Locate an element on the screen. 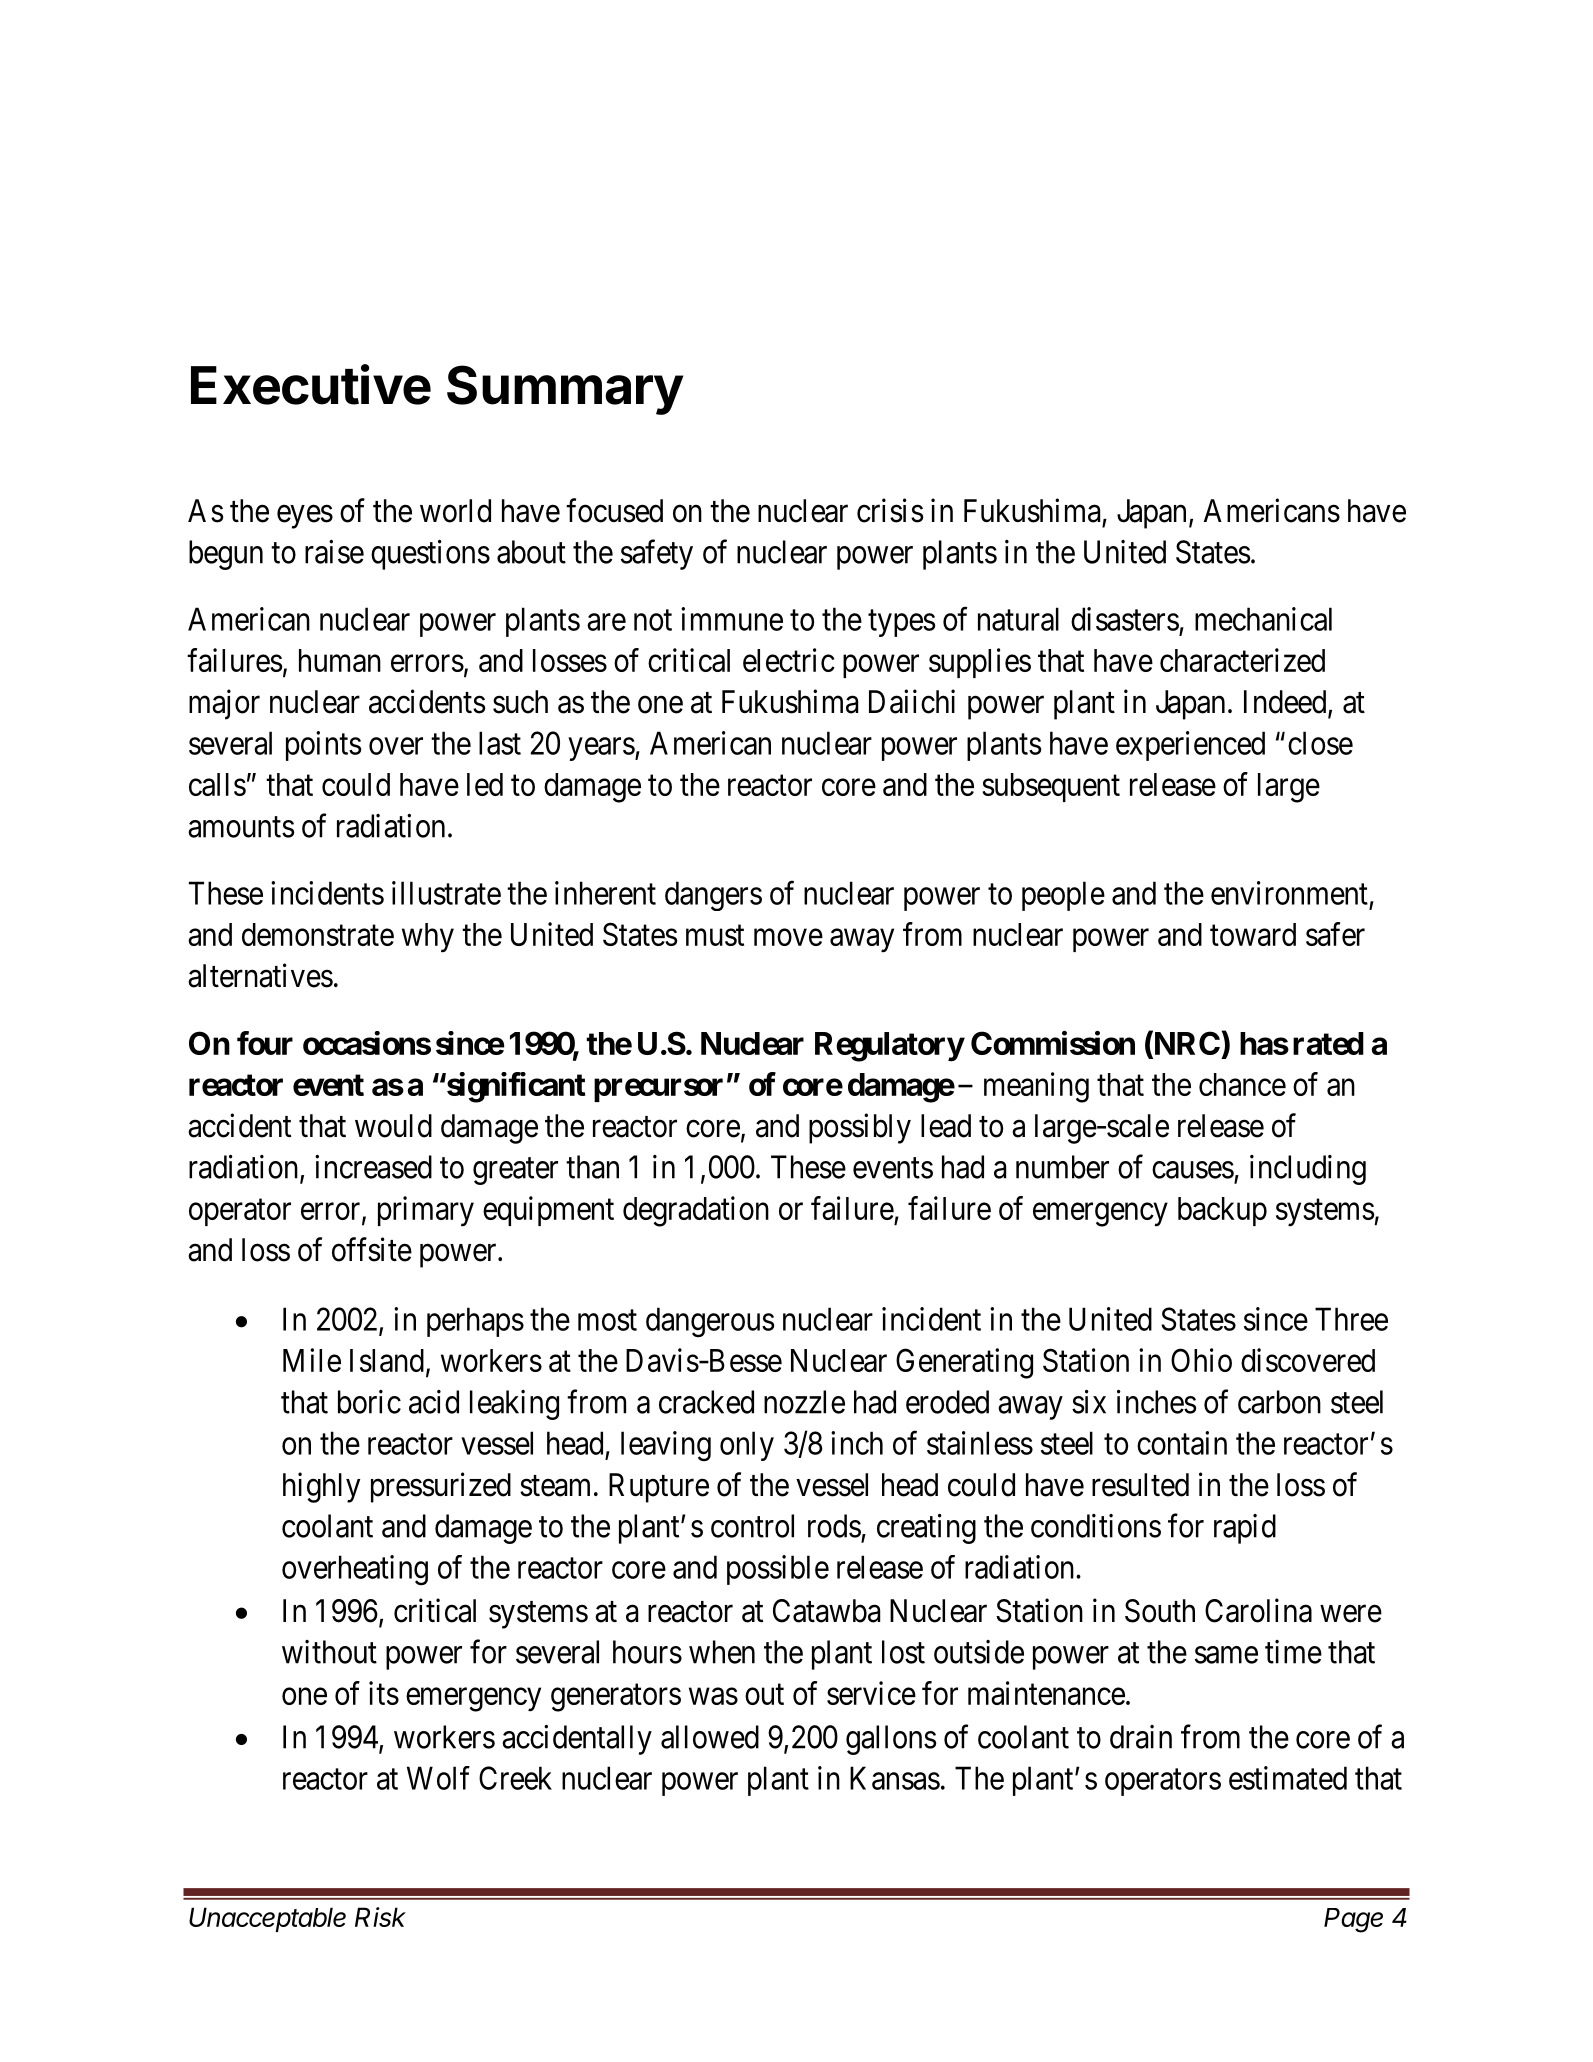 This screenshot has width=1593, height=2062. control is located at coordinates (752, 1526).
